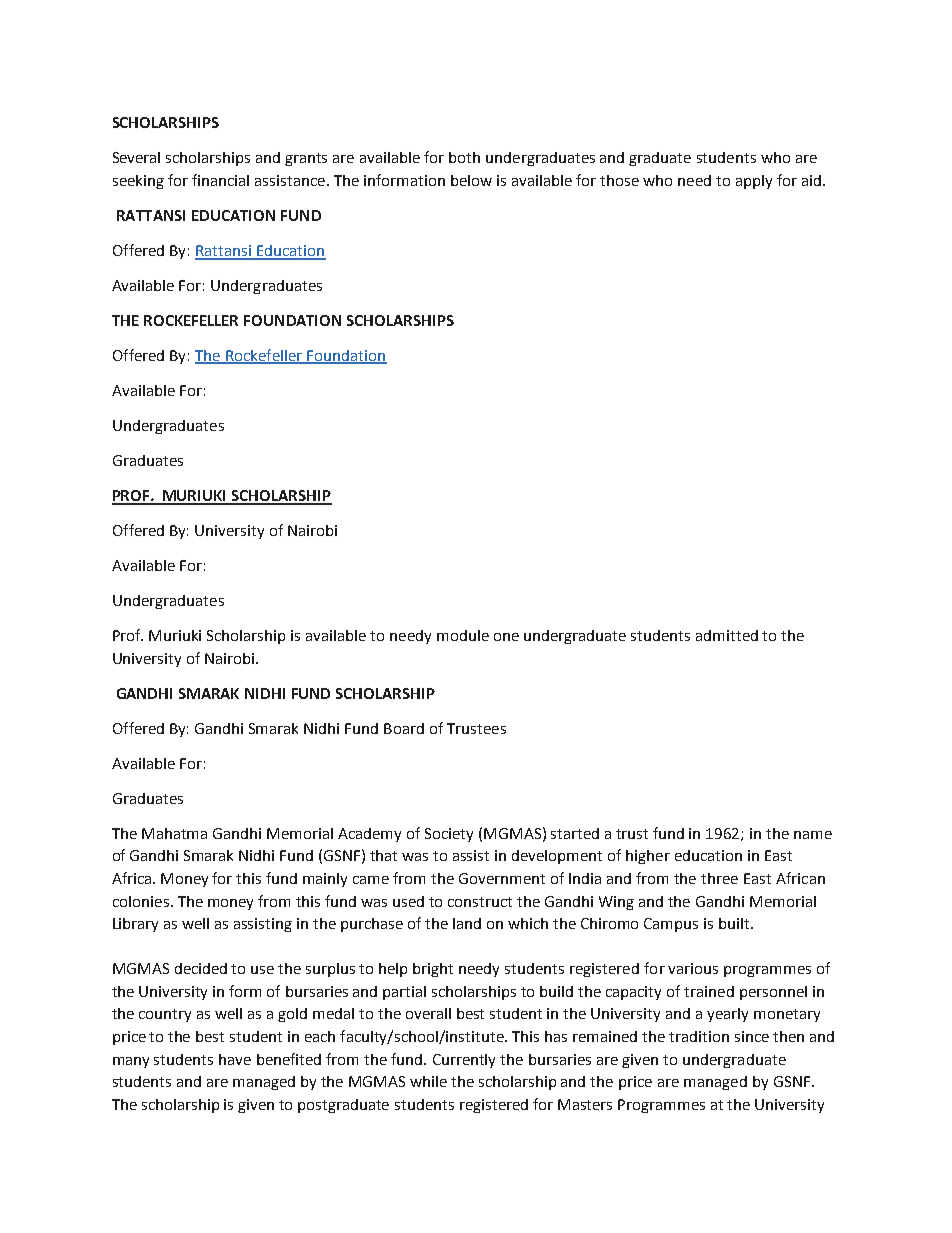  Describe the element at coordinates (727, 635) in the screenshot. I see `admitted` at that location.
